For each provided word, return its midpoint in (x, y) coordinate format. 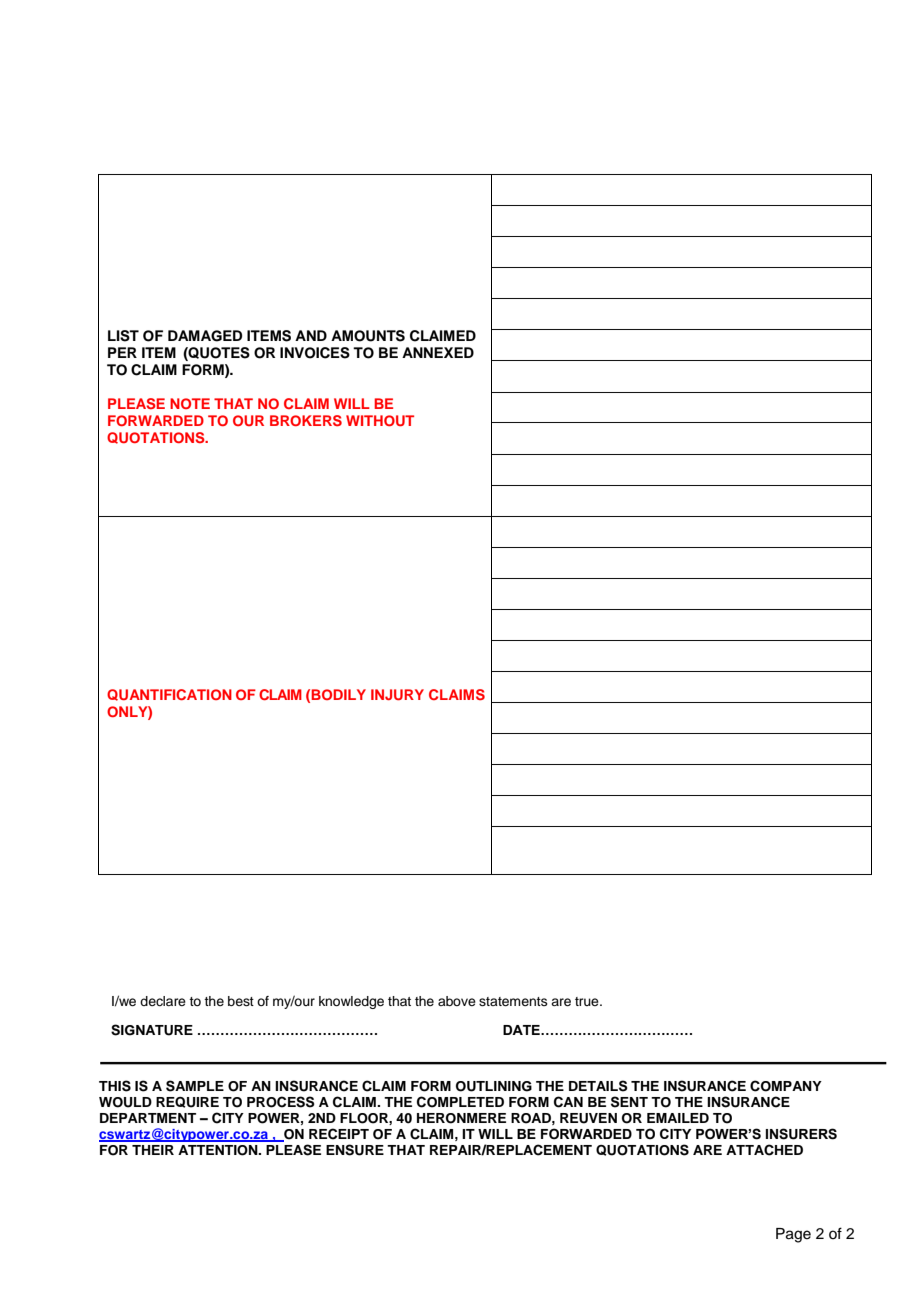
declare (163, 1001)
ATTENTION (219, 1150)
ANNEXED (438, 352)
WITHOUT (380, 421)
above (457, 1001)
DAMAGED (205, 336)
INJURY (397, 695)
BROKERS (306, 420)
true (588, 1001)
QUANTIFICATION (169, 695)
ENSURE (355, 1150)
